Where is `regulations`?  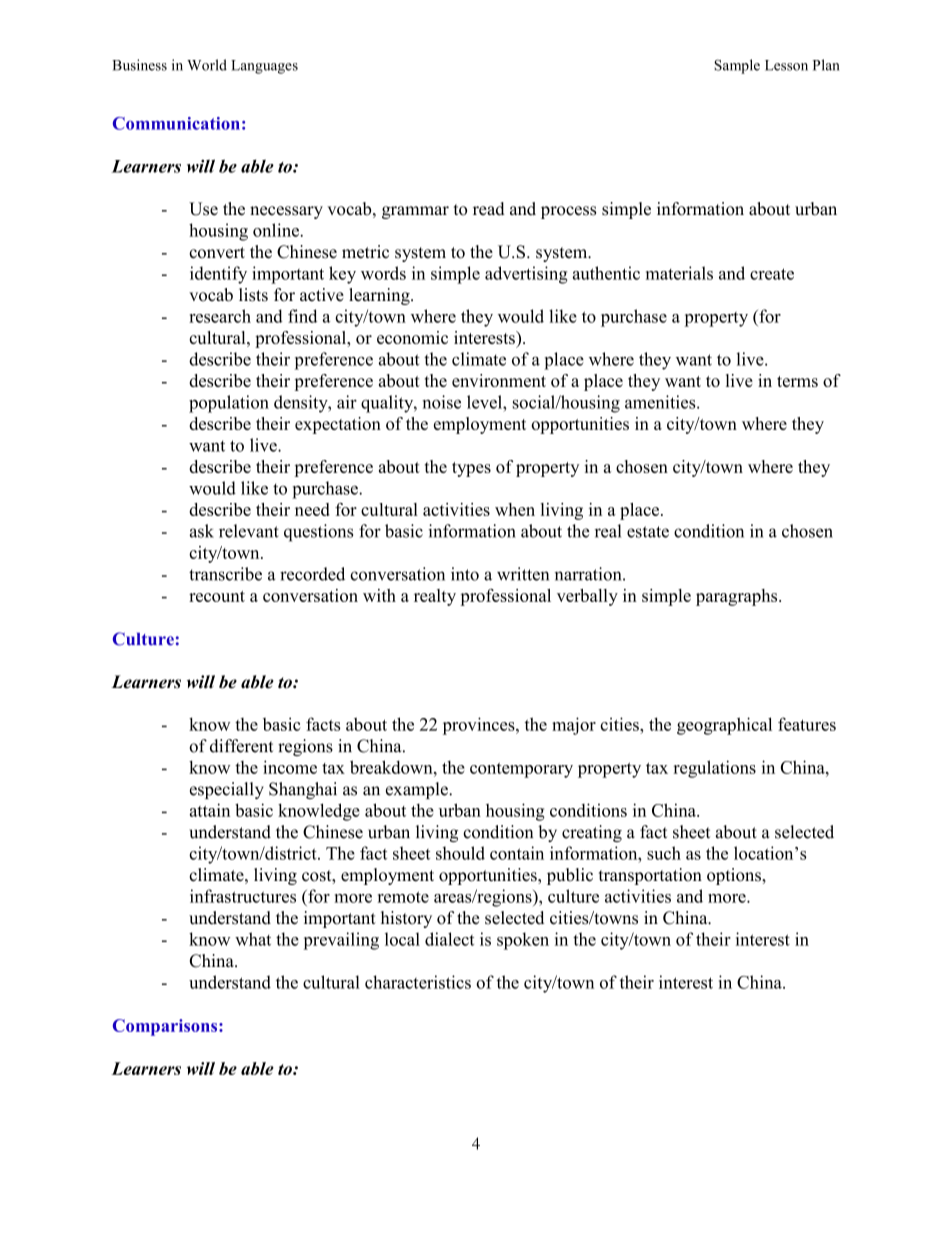
regulations is located at coordinates (715, 769).
